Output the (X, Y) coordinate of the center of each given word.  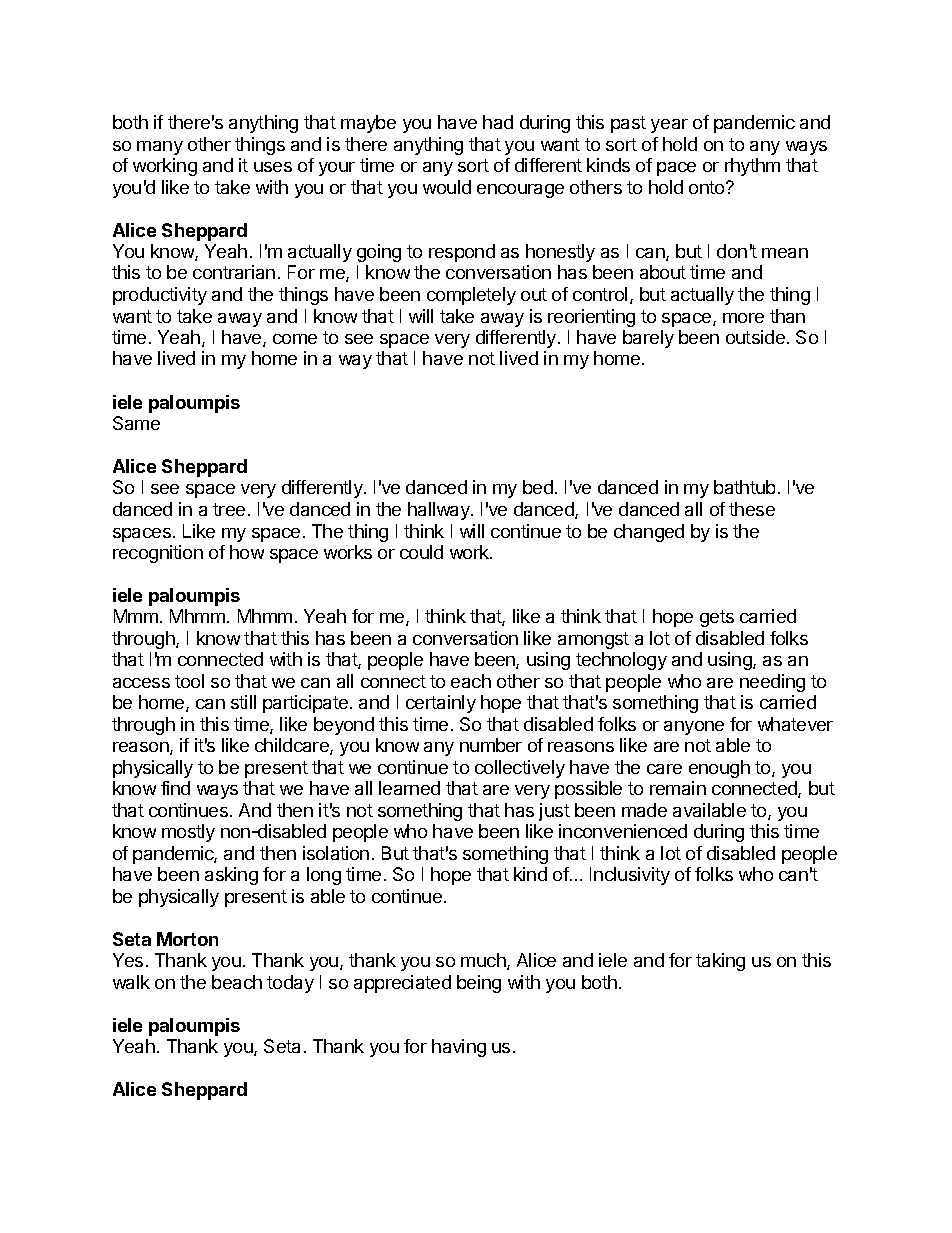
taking (720, 962)
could (421, 552)
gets (717, 618)
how (247, 552)
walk (131, 982)
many (160, 148)
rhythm (752, 167)
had (498, 122)
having (459, 1048)
